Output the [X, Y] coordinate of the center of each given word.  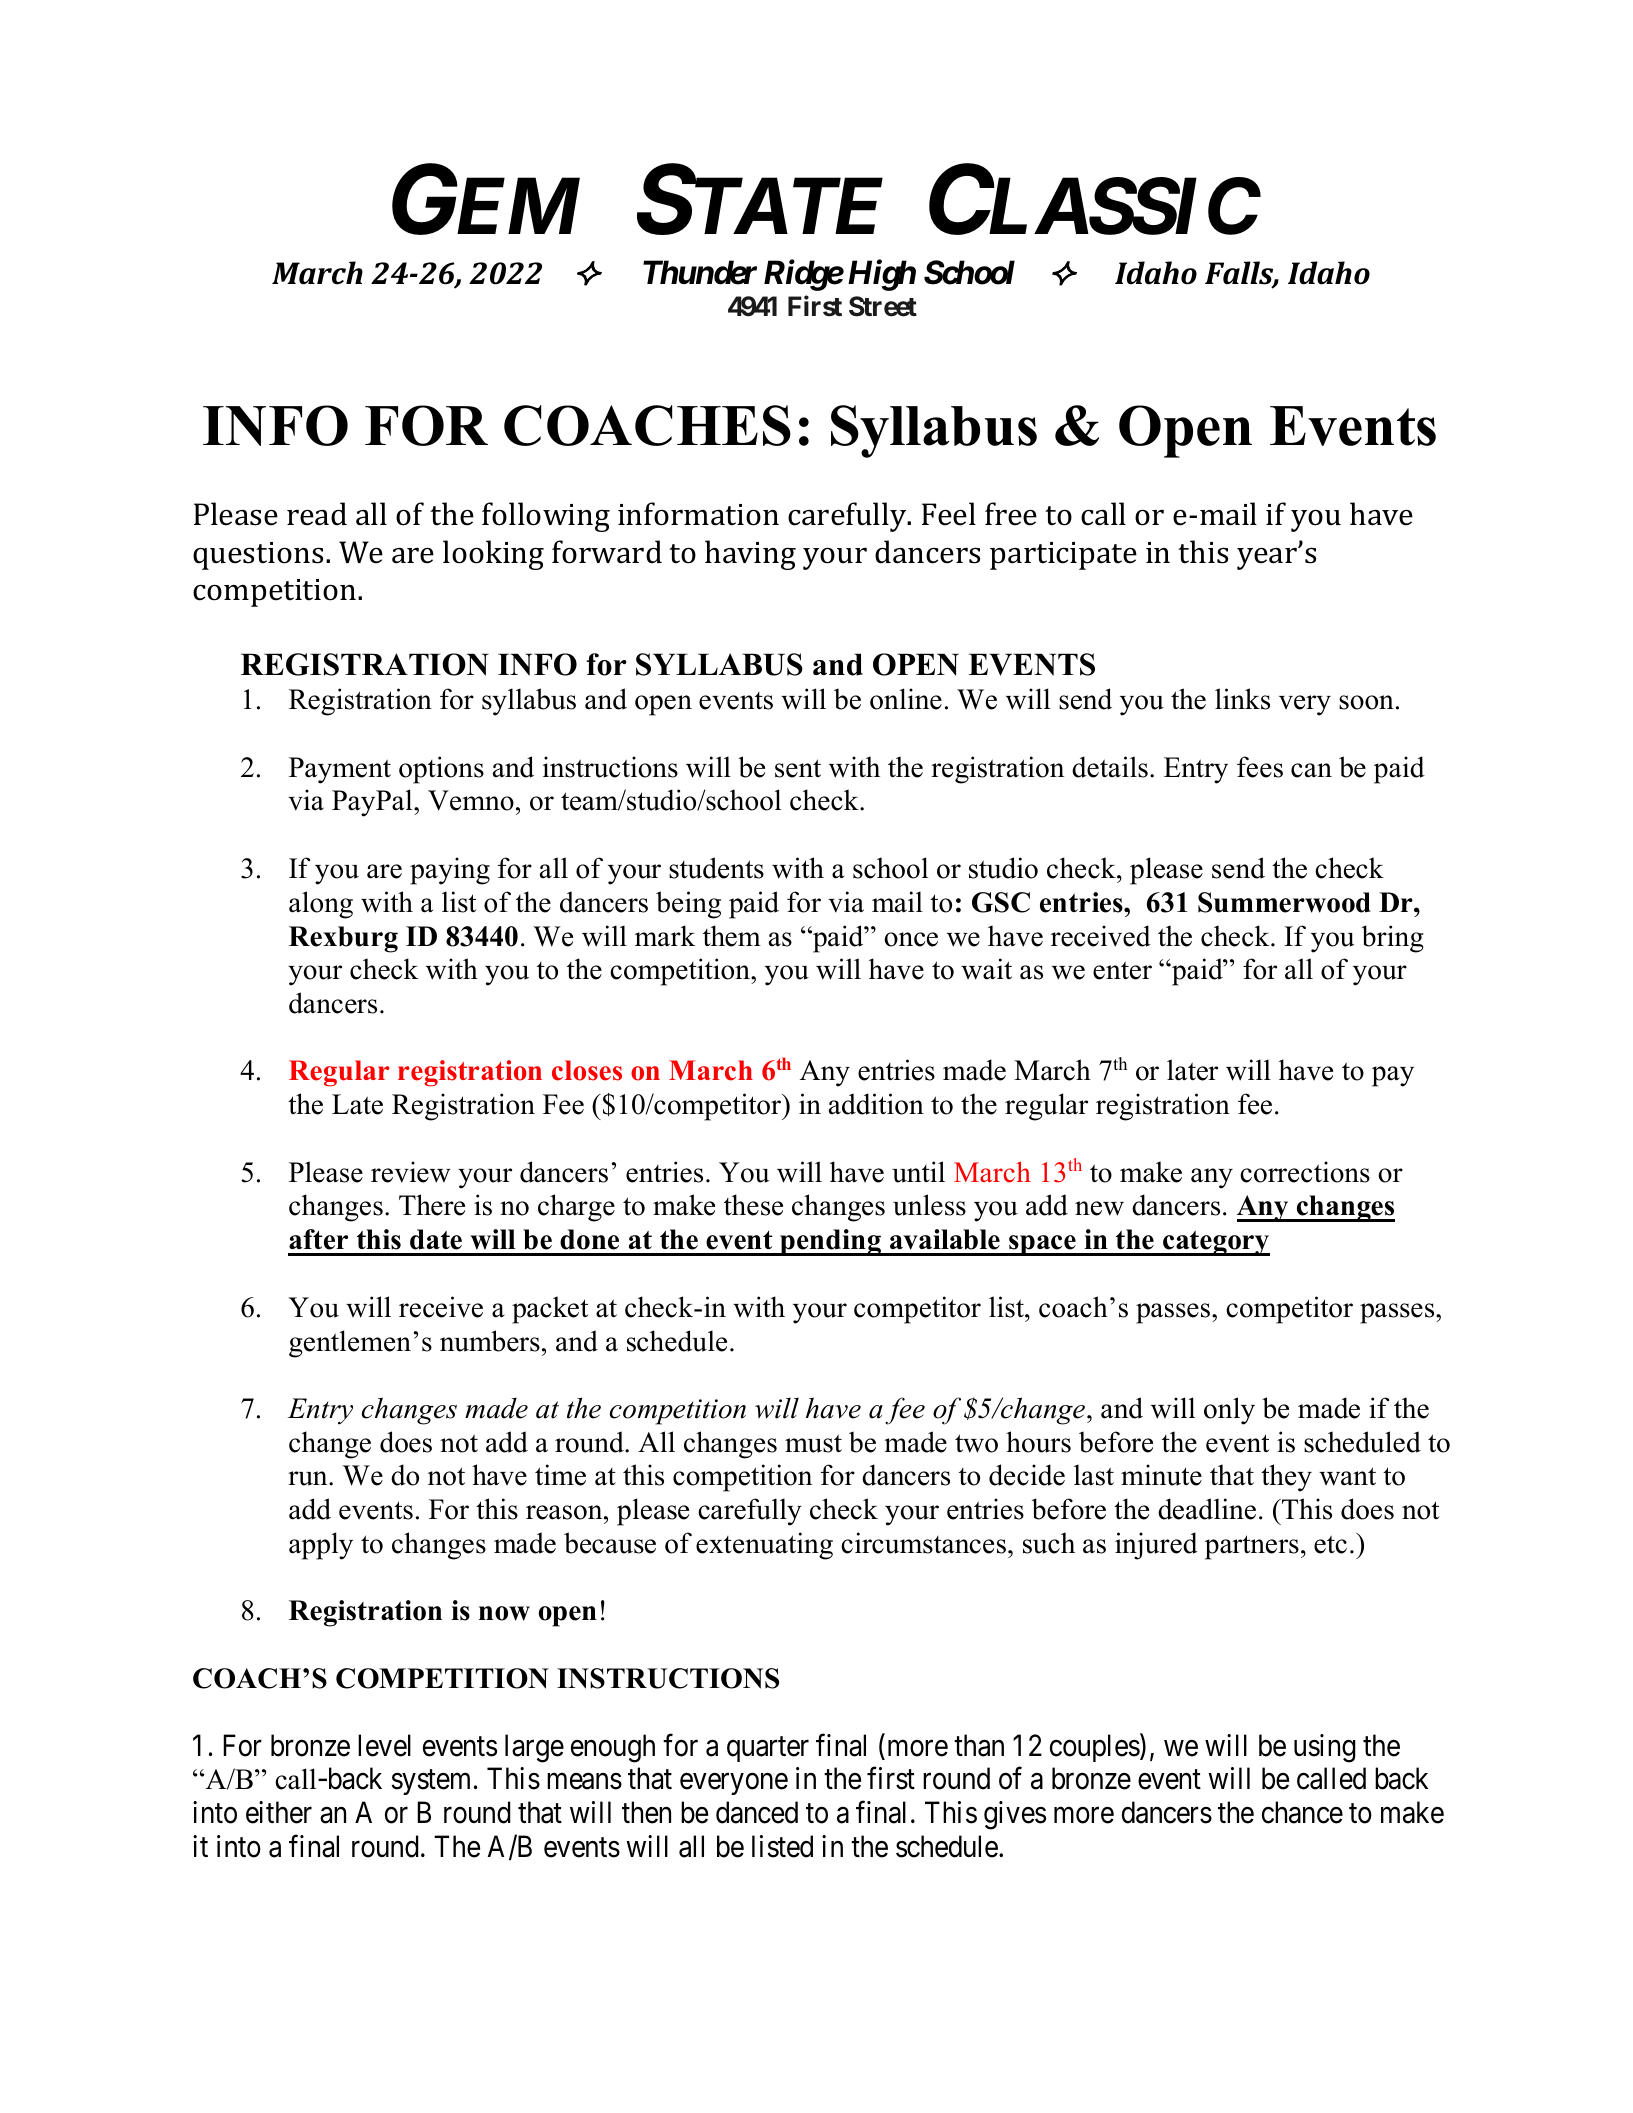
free [1011, 514]
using [1325, 1748]
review [411, 1172]
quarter [768, 1749]
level [384, 1745]
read [317, 514]
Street [883, 306]
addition [876, 1104]
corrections [1305, 1172]
